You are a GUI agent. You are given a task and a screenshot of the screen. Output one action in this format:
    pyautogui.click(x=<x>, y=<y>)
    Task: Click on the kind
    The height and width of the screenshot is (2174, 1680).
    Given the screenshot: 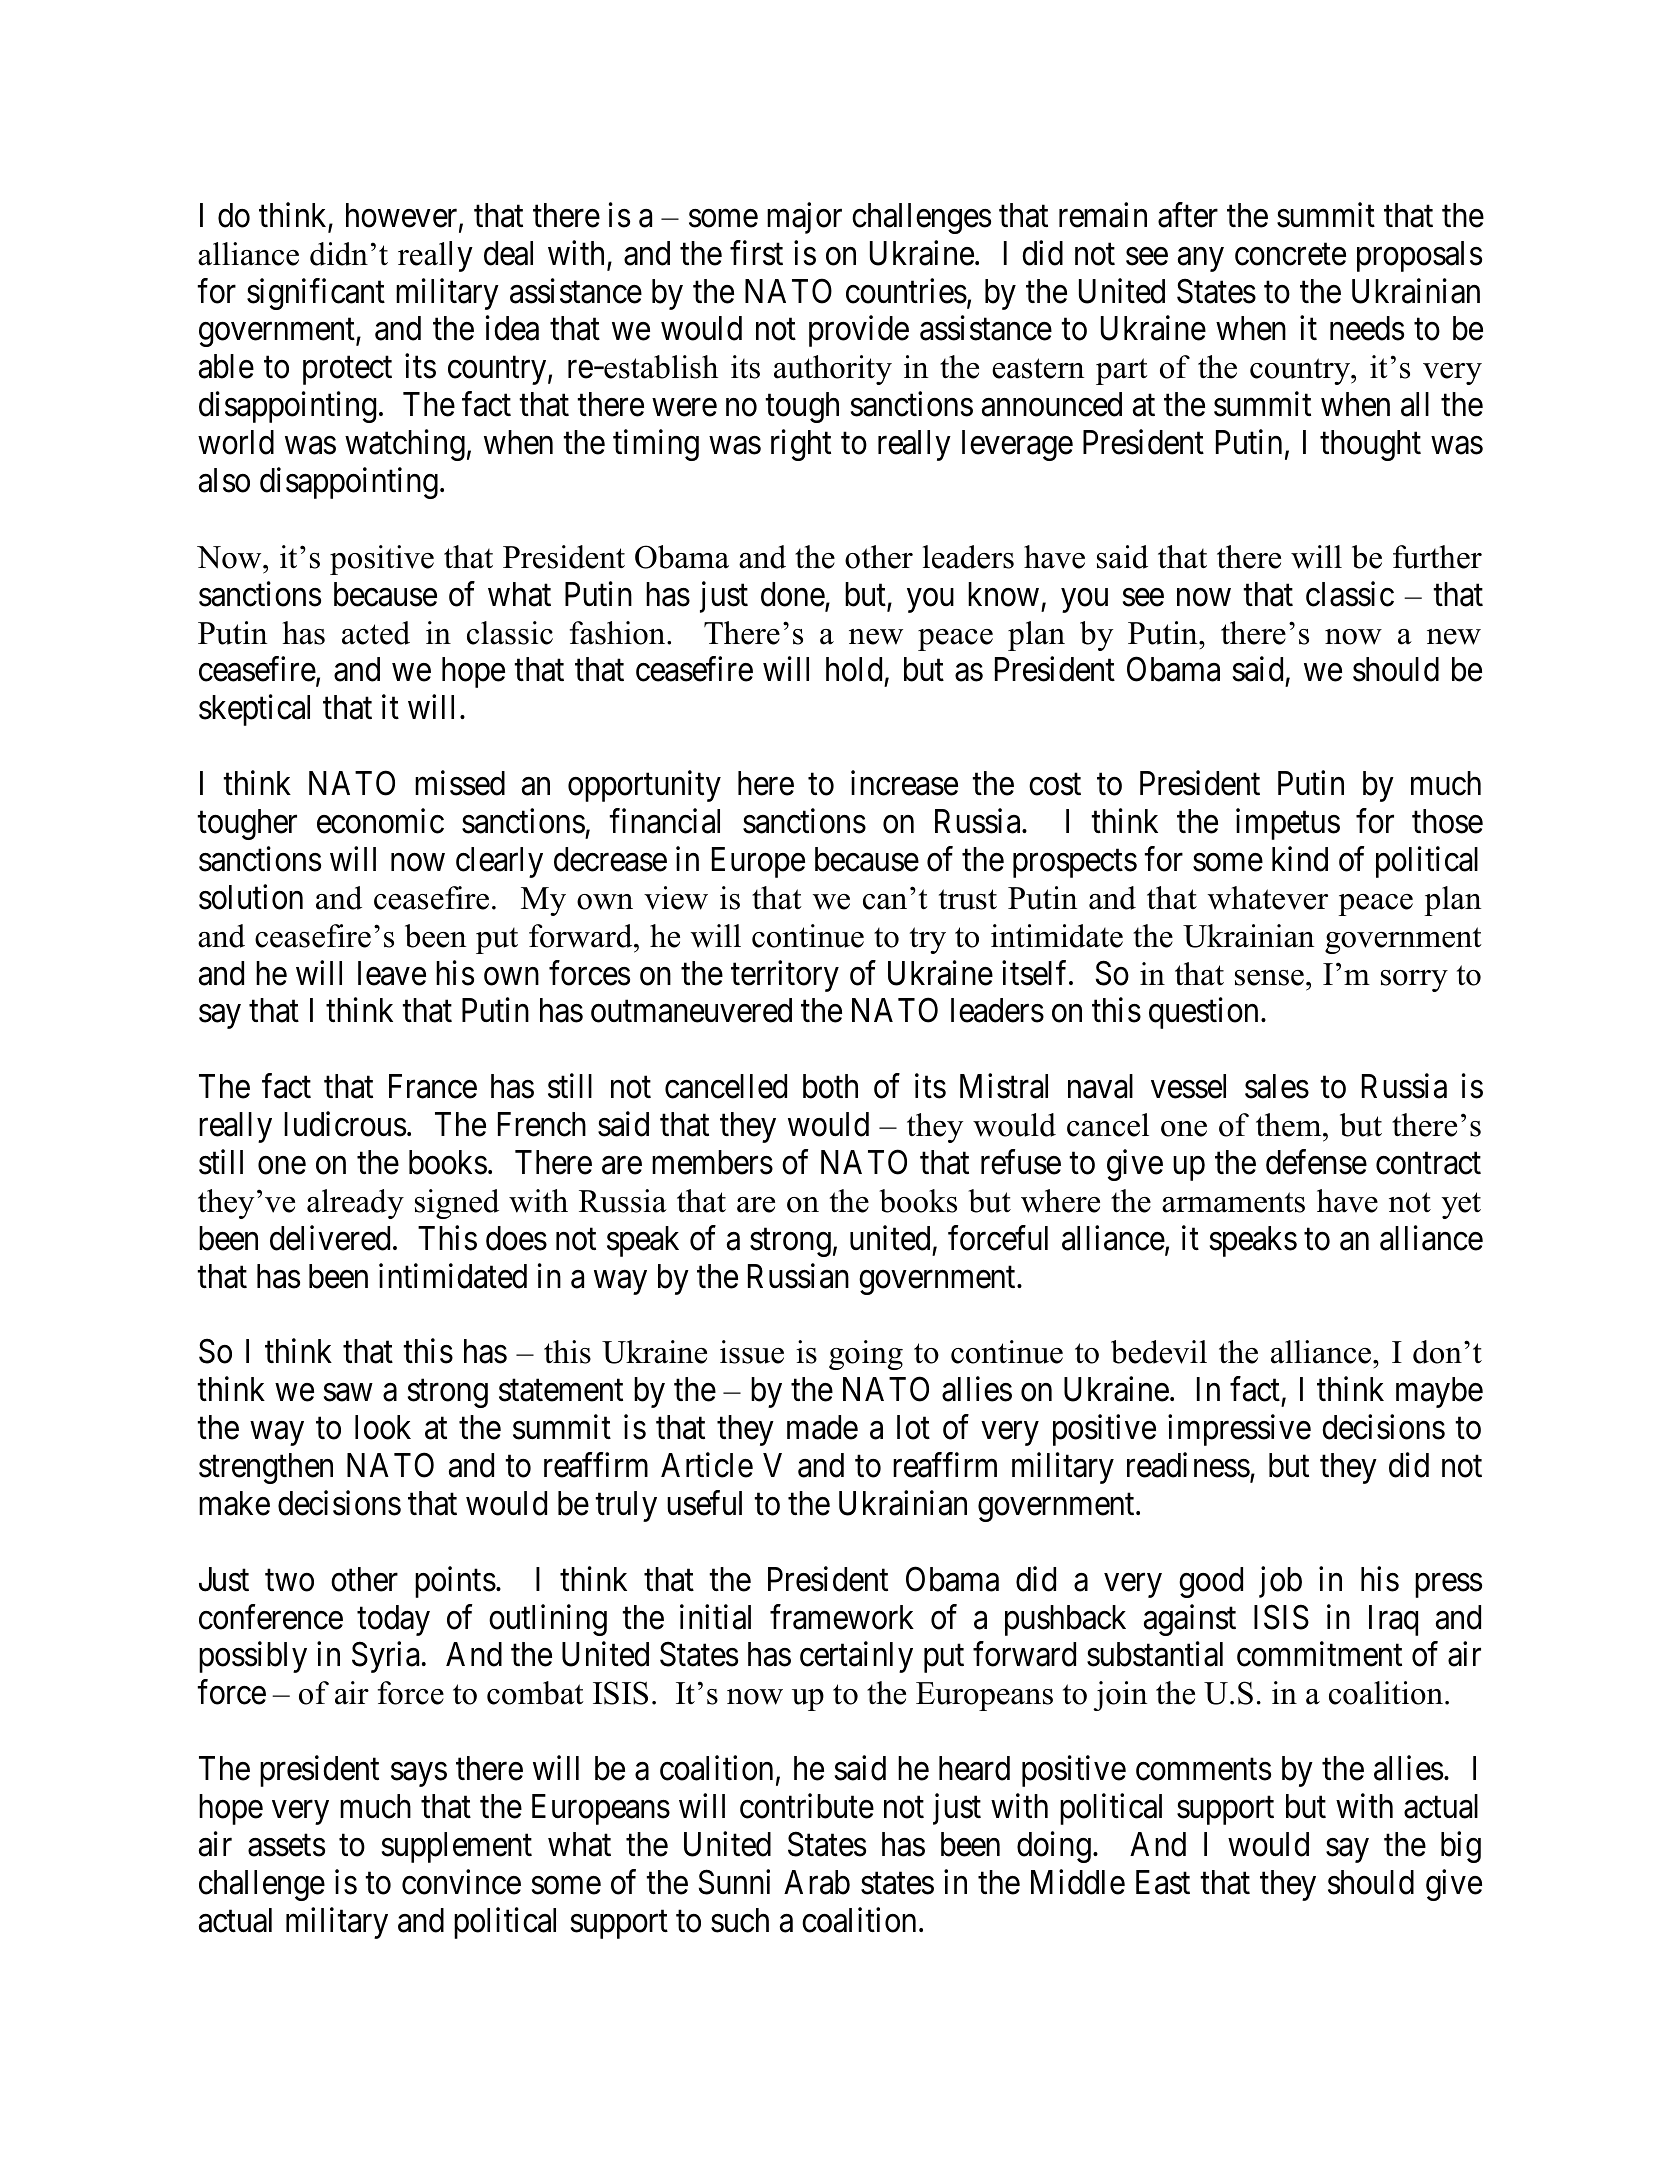 What is the action you would take?
    pyautogui.click(x=1300, y=859)
